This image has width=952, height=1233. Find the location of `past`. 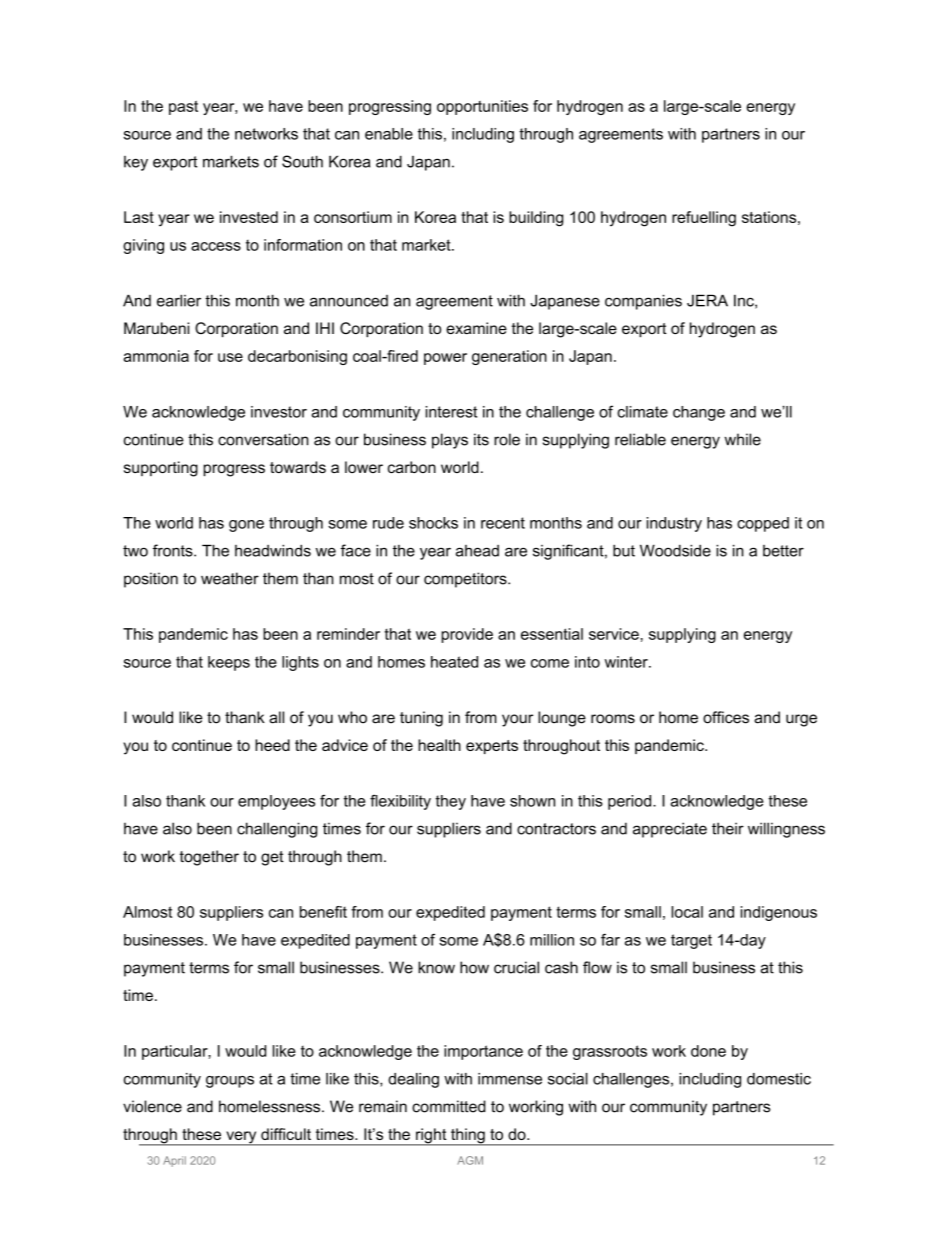

past is located at coordinates (183, 108).
